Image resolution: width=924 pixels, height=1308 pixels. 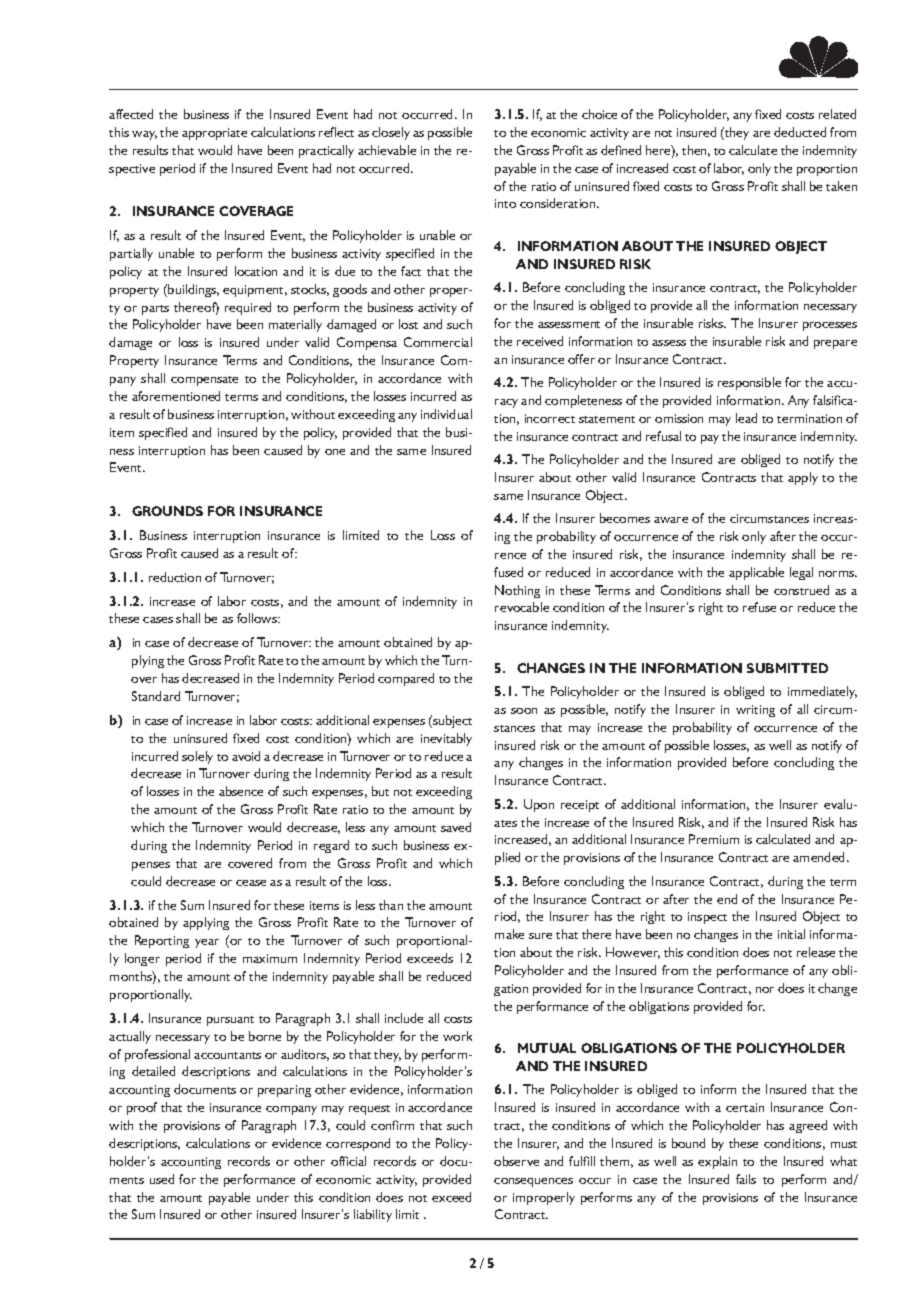 What do you see at coordinates (791, 934) in the page?
I see `initial` at bounding box center [791, 934].
